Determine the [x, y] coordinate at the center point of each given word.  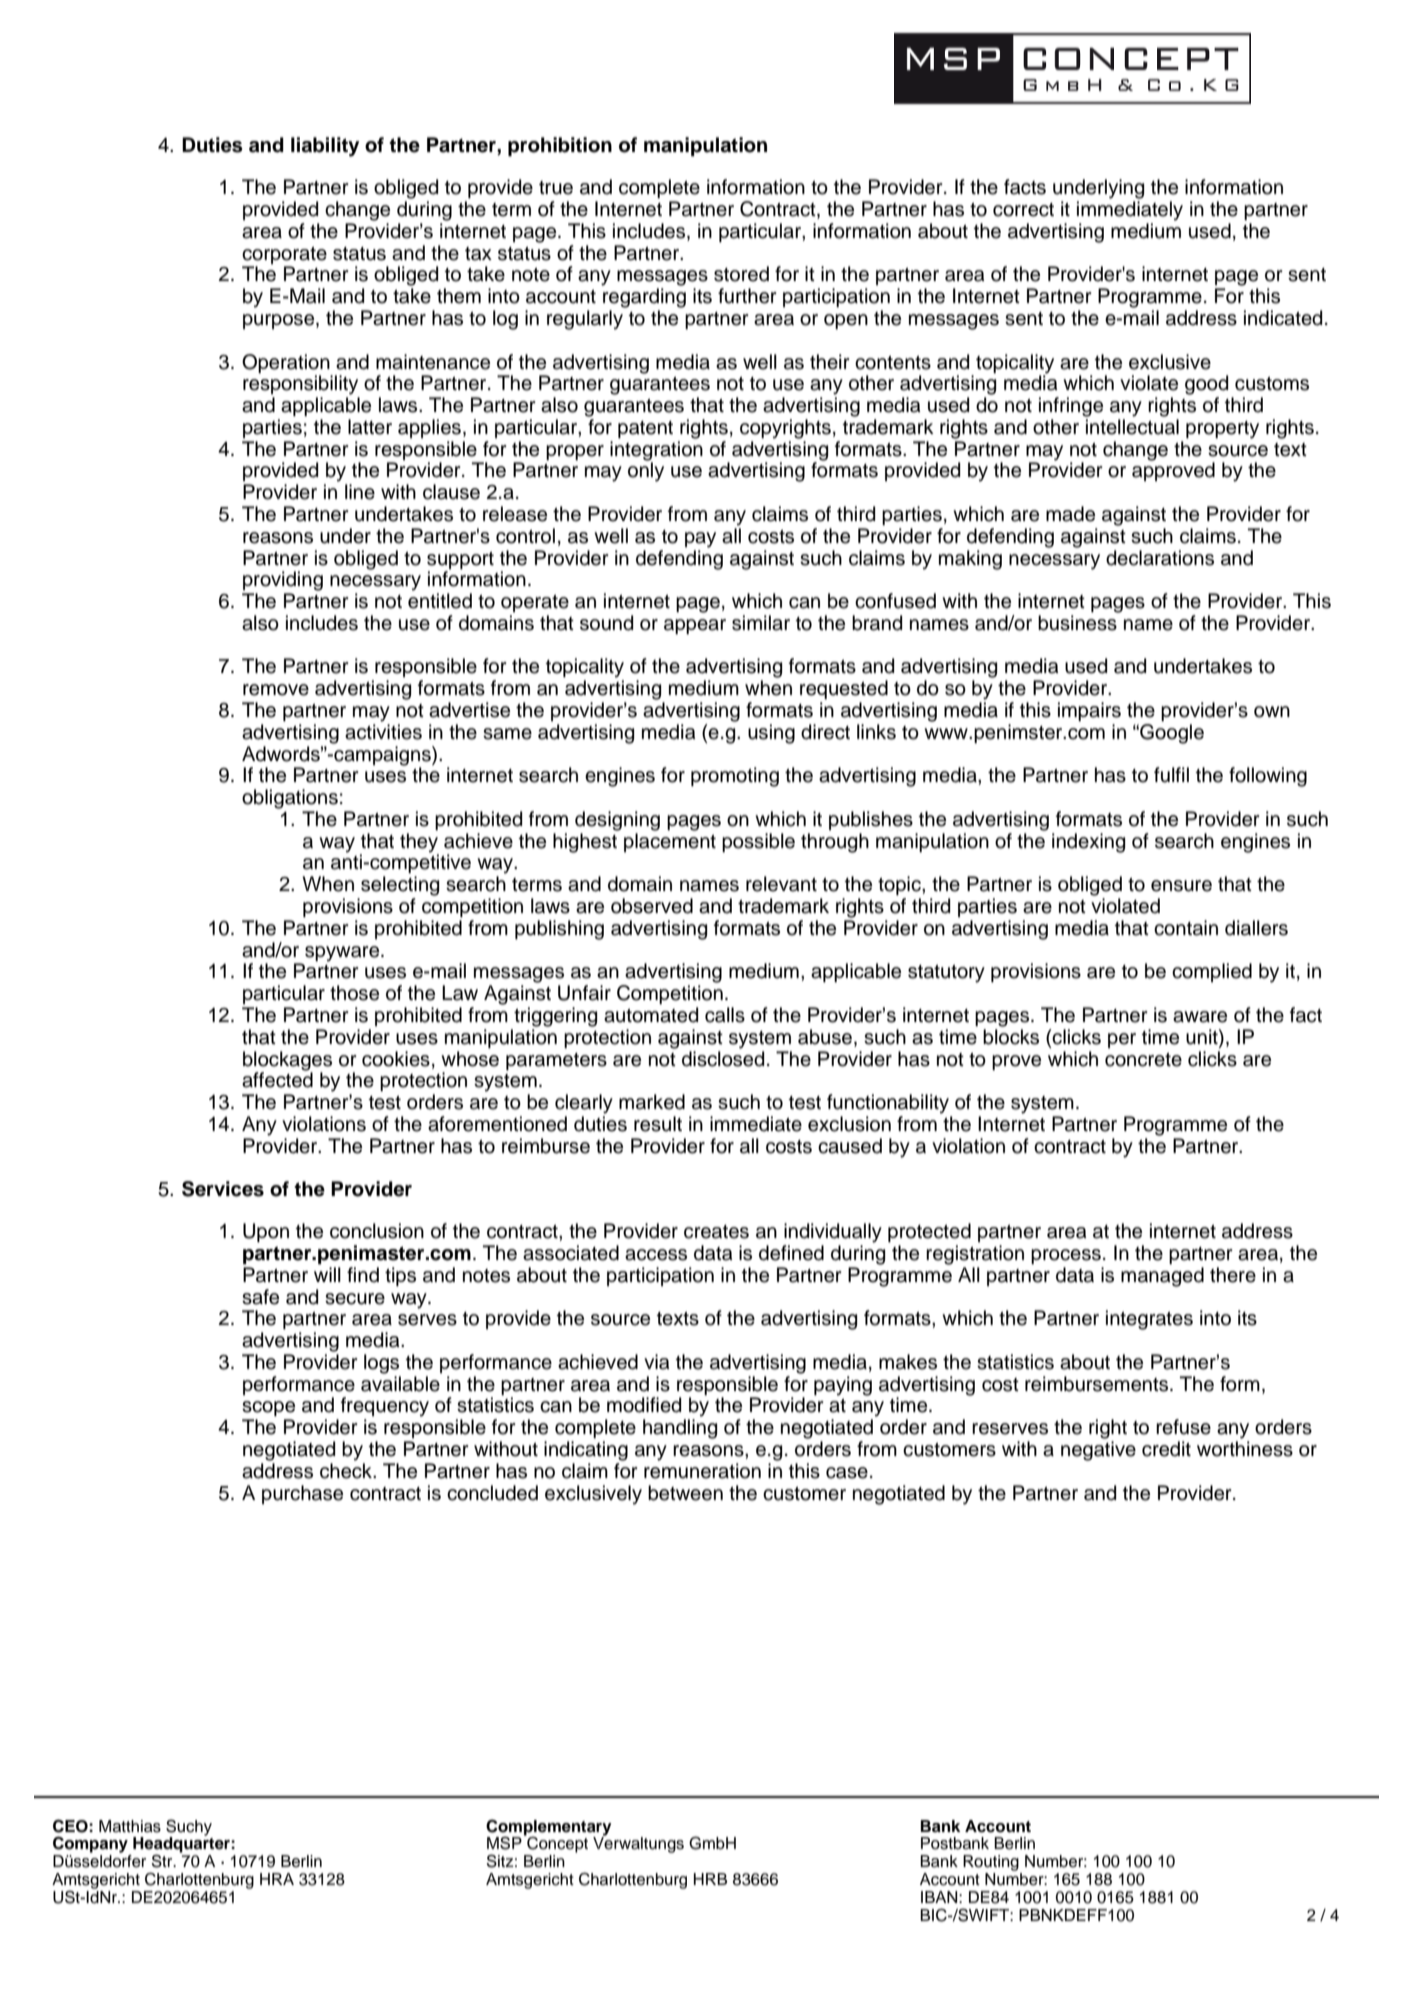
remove [276, 690]
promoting [735, 777]
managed [1162, 1277]
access [656, 1255]
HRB [710, 1879]
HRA [277, 1879]
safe [260, 1297]
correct [1023, 210]
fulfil [1171, 775]
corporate [284, 255]
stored [741, 274]
